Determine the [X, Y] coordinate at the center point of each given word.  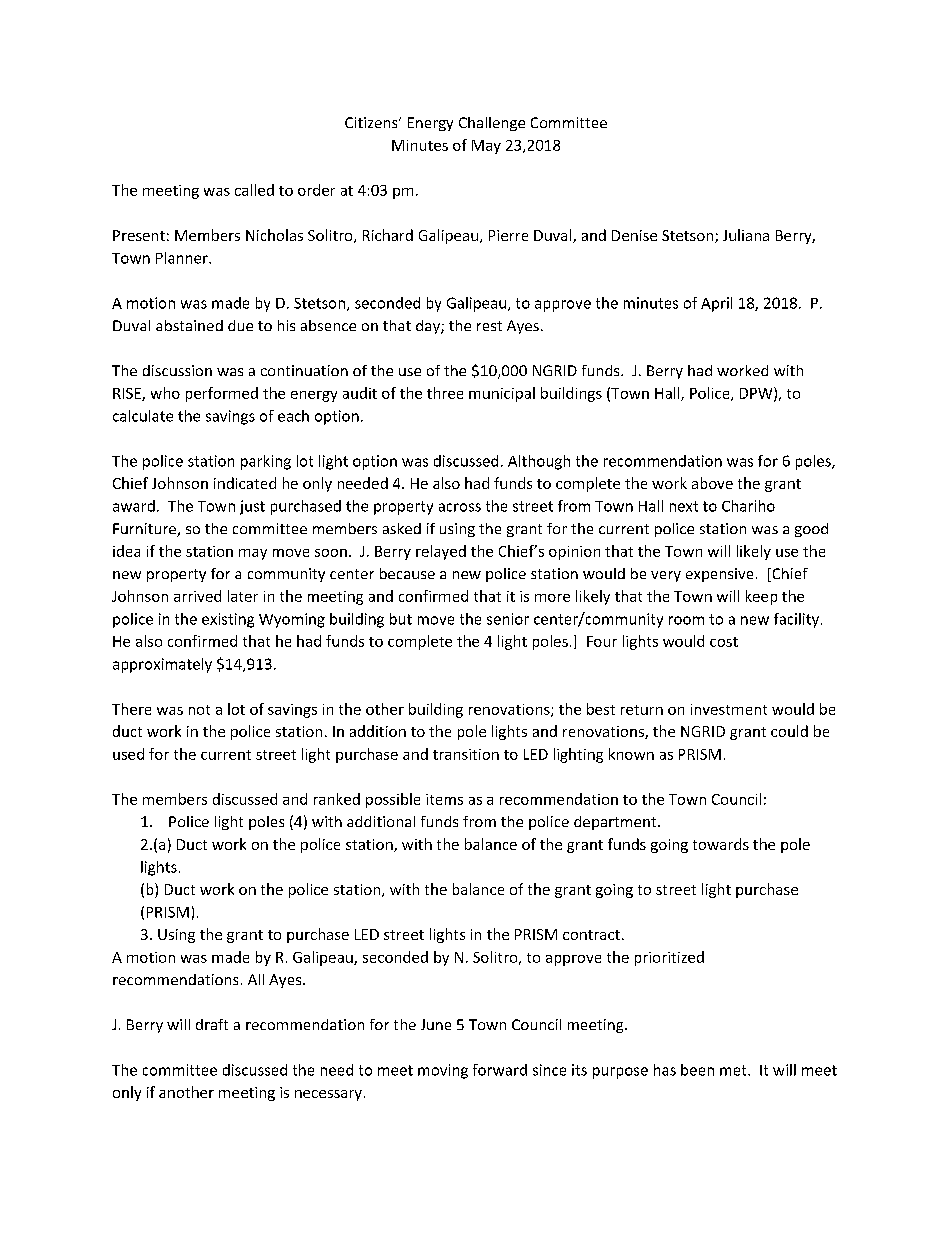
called [254, 190]
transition [466, 754]
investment [729, 709]
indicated [245, 483]
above [712, 483]
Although [539, 462]
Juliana [746, 235]
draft [212, 1024]
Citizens [372, 122]
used [128, 754]
